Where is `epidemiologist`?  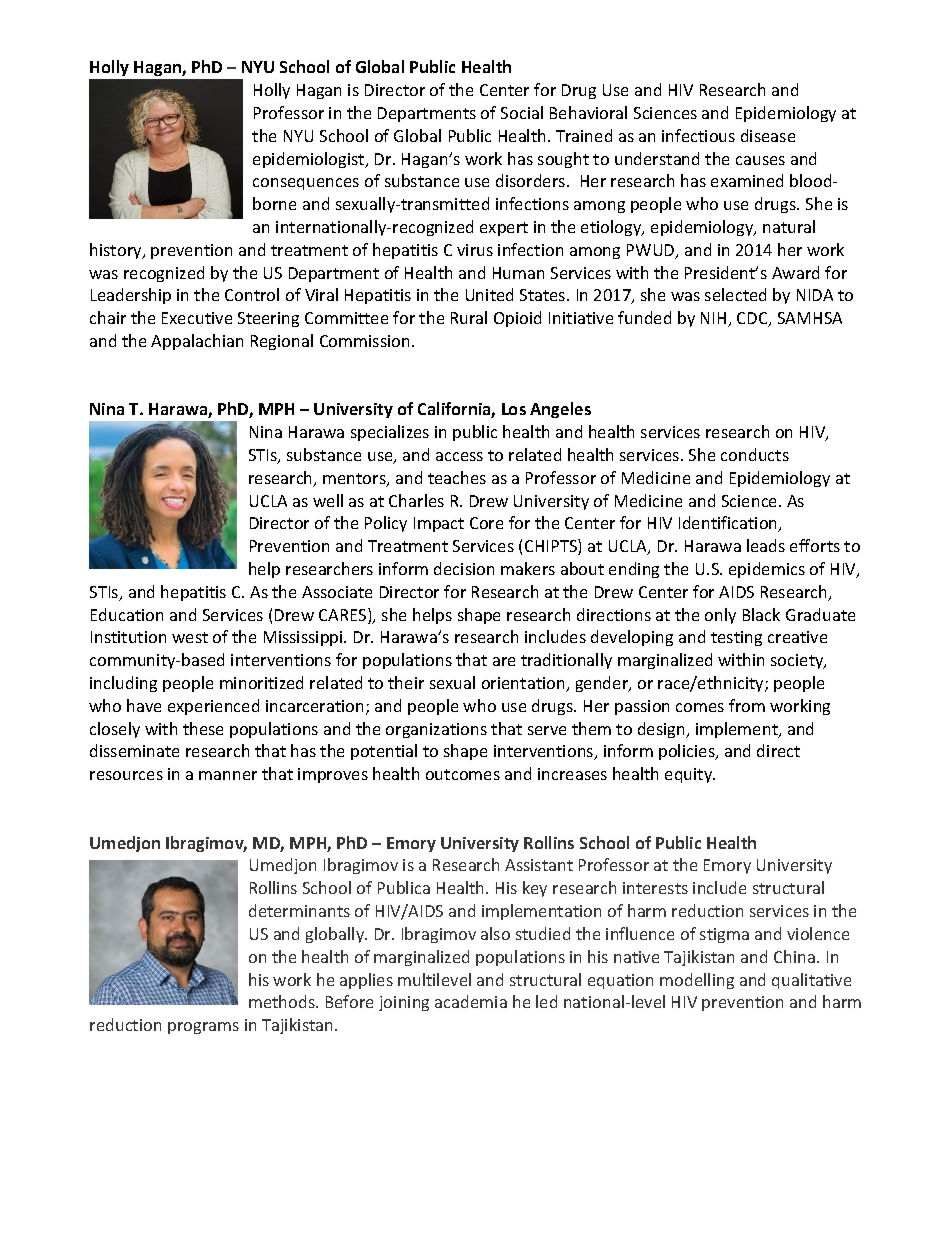 epidemiologist is located at coordinates (310, 160).
